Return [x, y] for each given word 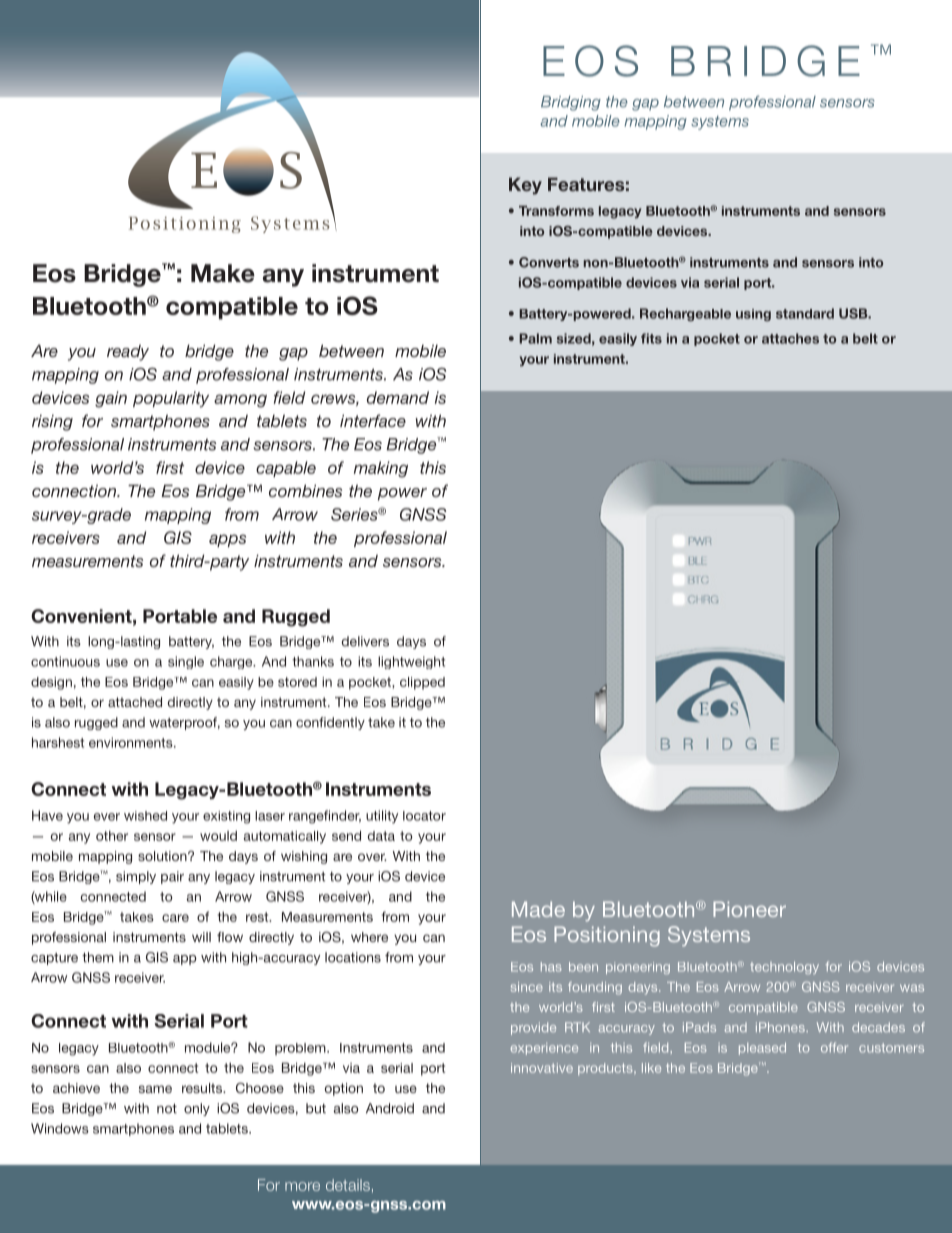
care [175, 918]
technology [784, 967]
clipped [422, 683]
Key [525, 186]
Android [390, 1108]
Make [223, 273]
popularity [171, 399]
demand [398, 397]
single [186, 662]
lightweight [411, 662]
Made [538, 909]
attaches [790, 338]
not [167, 1109]
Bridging [571, 103]
